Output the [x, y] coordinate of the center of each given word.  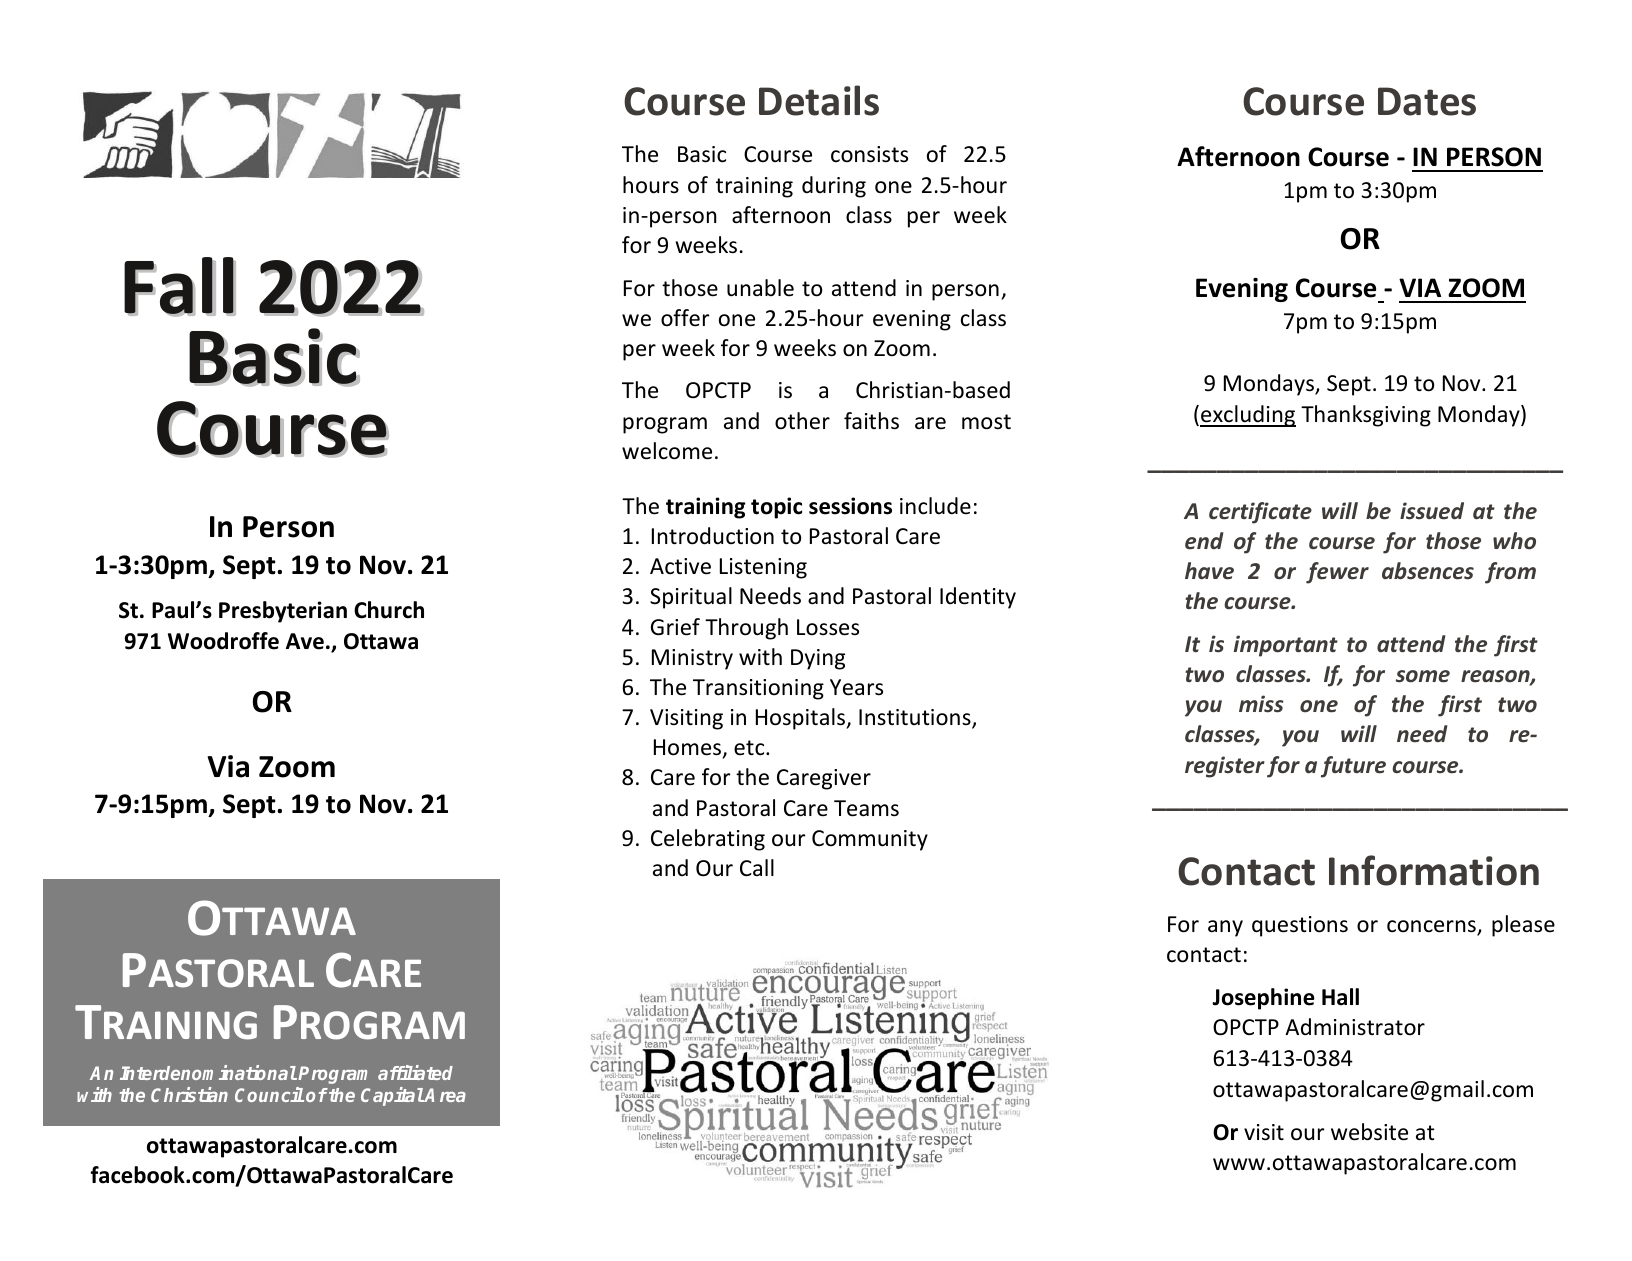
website [1369, 1132]
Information [1434, 870]
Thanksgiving [1366, 416]
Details [819, 100]
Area [444, 1095]
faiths [871, 421]
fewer [1337, 573]
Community [870, 840]
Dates [1427, 101]
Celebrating [708, 840]
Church [389, 610]
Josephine [1263, 999]
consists [869, 154]
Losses [828, 627]
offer [685, 318]
